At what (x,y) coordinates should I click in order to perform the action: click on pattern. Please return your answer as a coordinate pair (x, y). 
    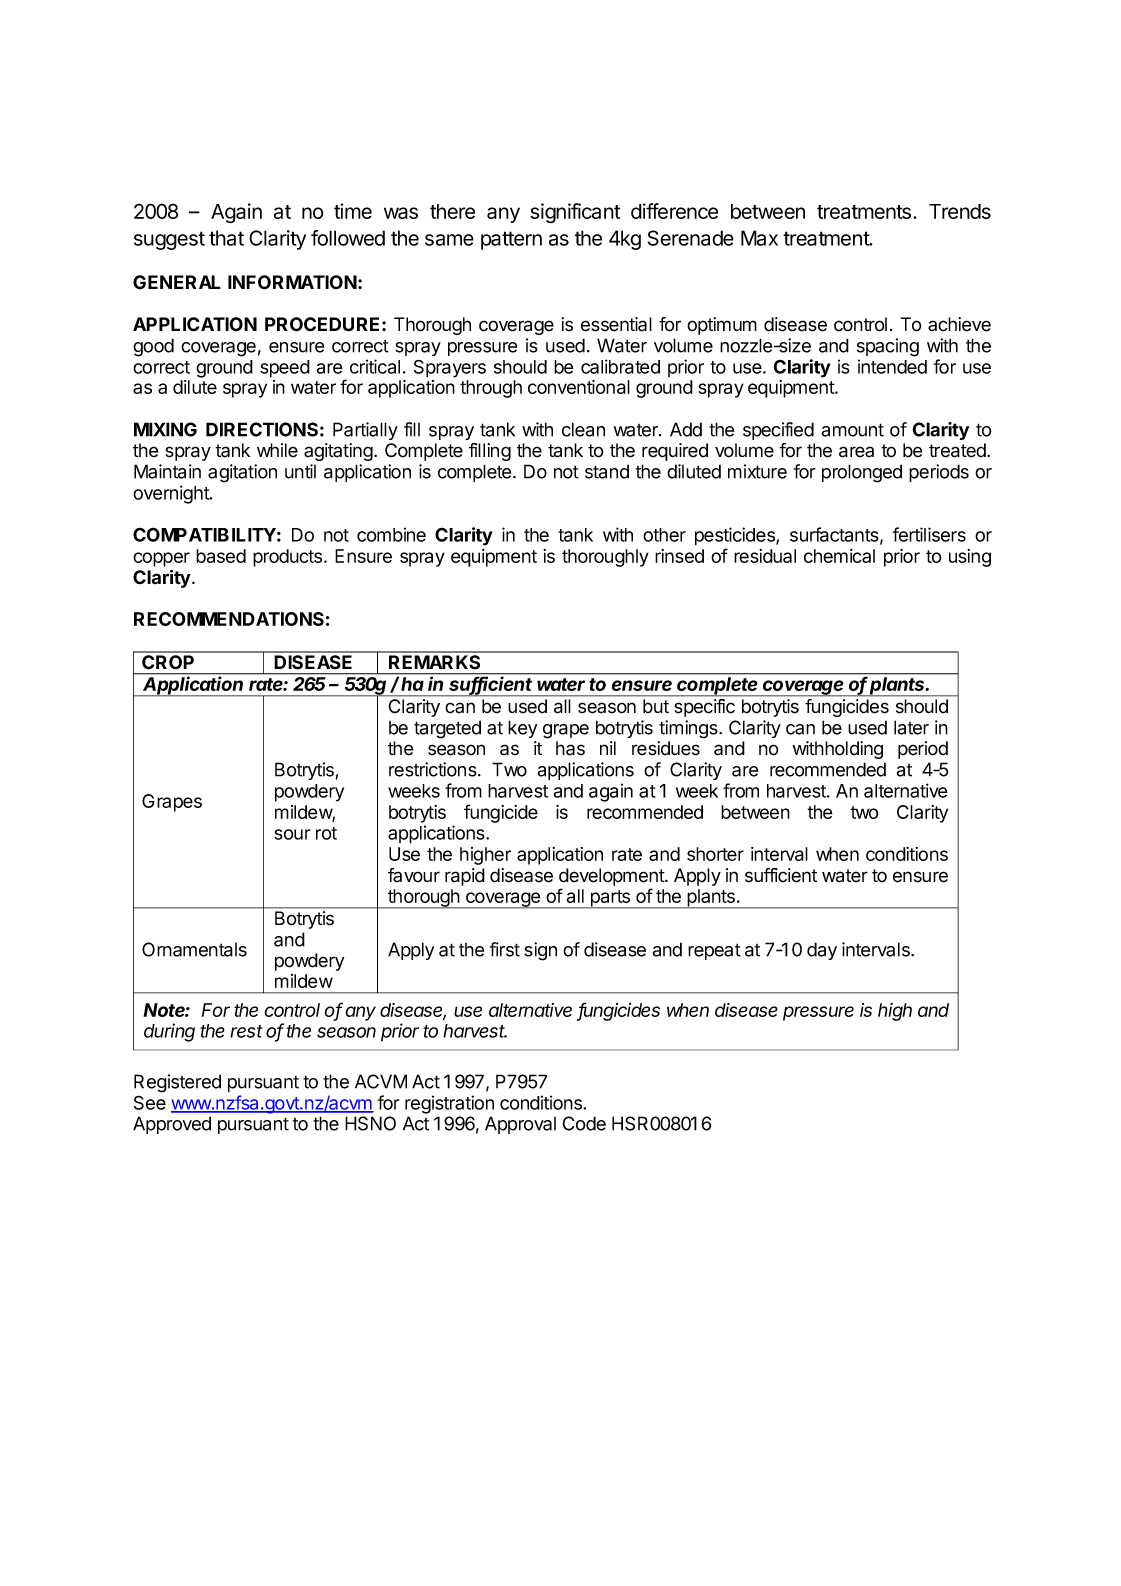
    Looking at the image, I should click on (511, 240).
